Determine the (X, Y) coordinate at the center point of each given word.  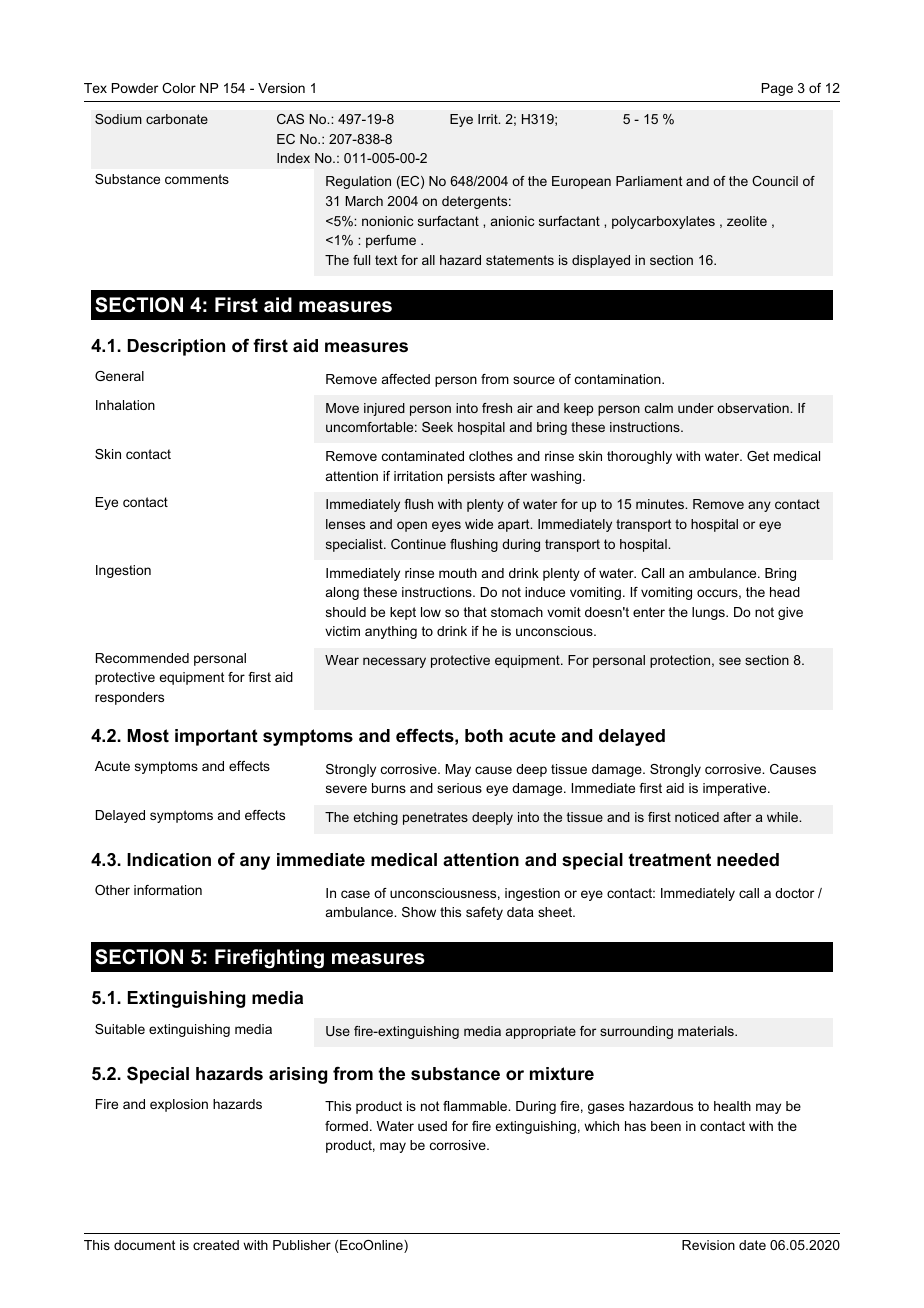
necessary (394, 662)
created (216, 1245)
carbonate (177, 119)
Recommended (142, 658)
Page (777, 89)
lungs (709, 613)
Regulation (358, 182)
